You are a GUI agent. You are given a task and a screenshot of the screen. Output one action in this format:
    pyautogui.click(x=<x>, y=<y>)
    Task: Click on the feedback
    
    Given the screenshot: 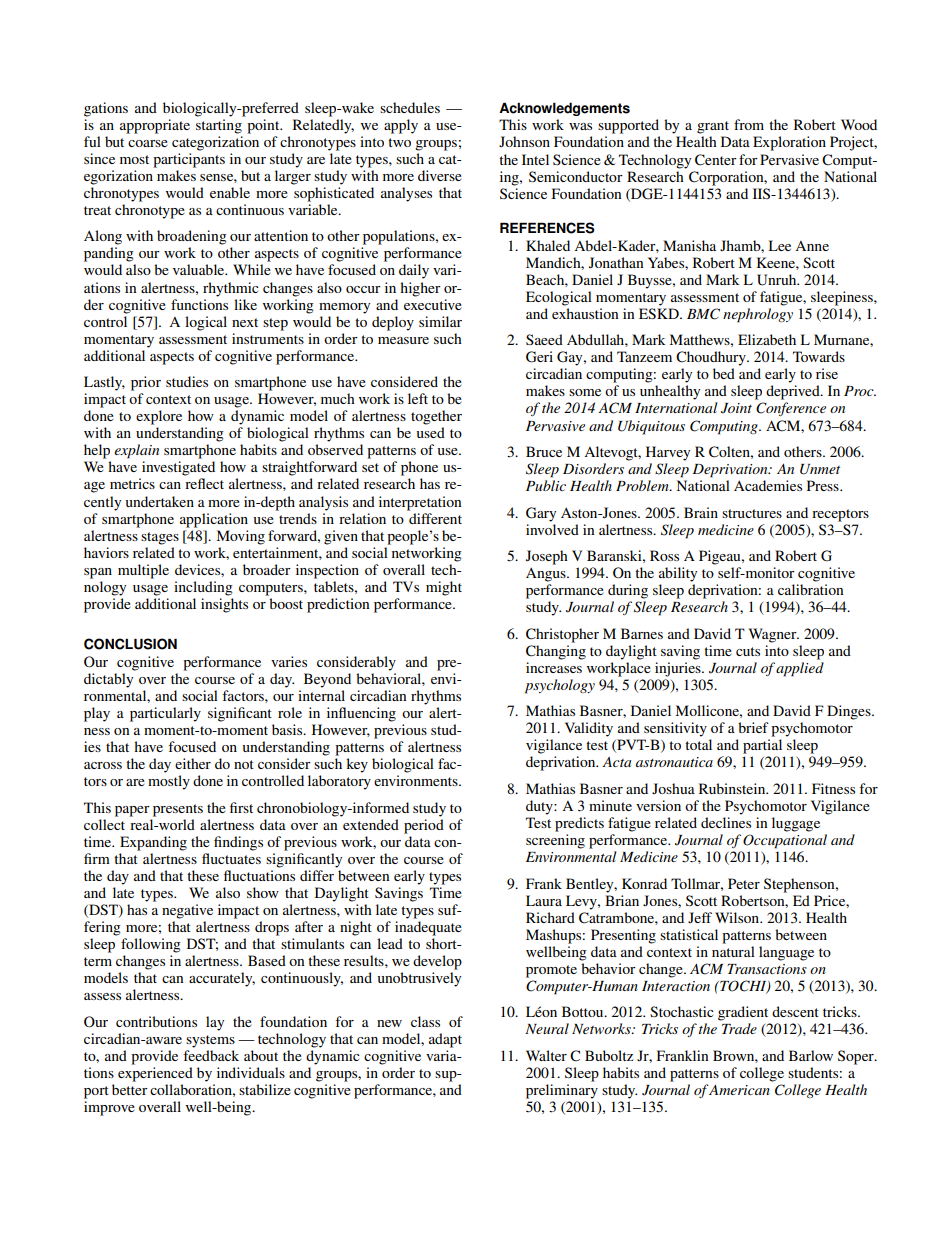 What is the action you would take?
    pyautogui.click(x=211, y=1055)
